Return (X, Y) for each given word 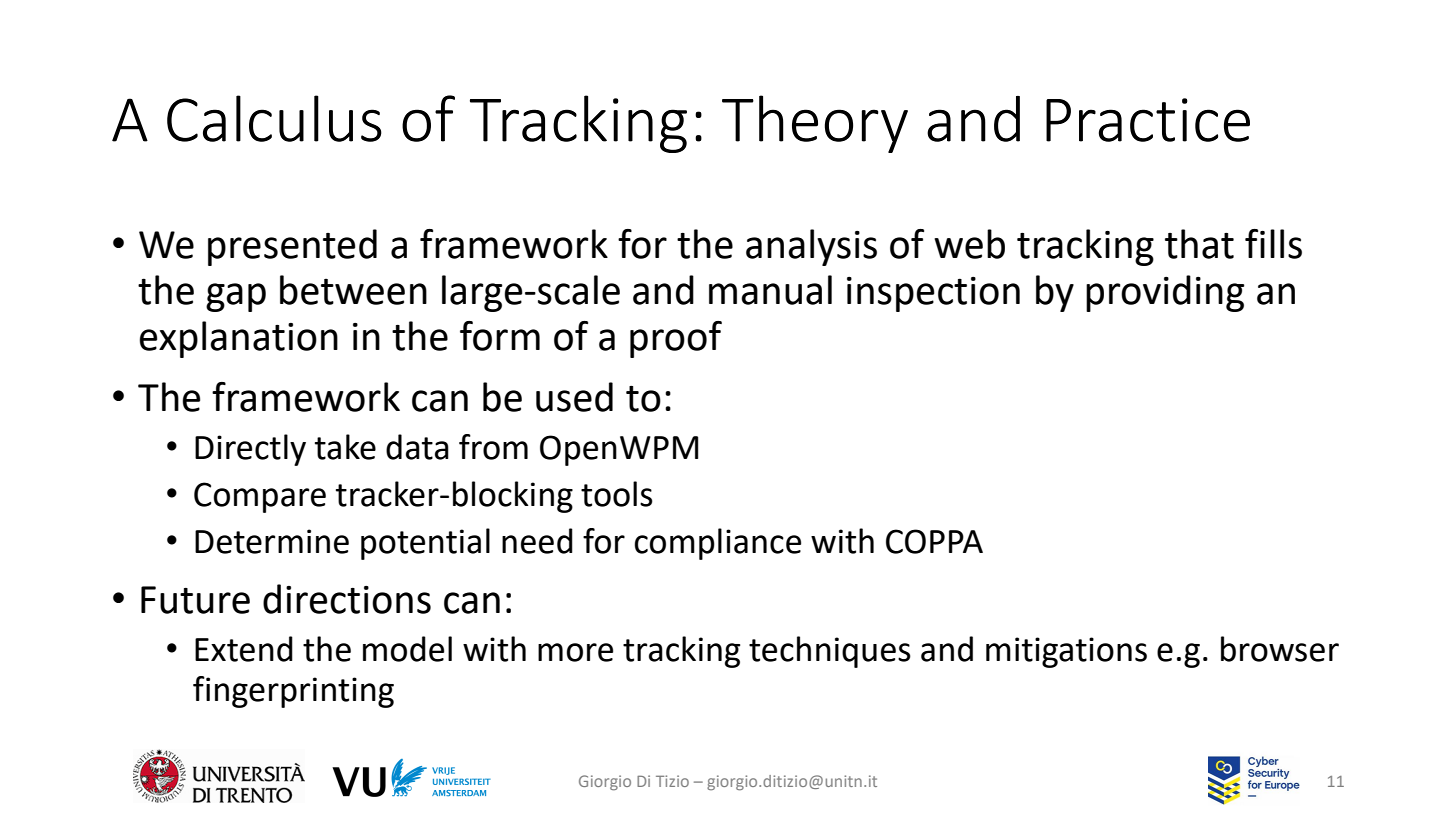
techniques (830, 652)
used (574, 397)
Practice (1148, 120)
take (345, 447)
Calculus (274, 118)
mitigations (1066, 652)
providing (1165, 293)
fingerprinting (293, 692)
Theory (815, 124)
